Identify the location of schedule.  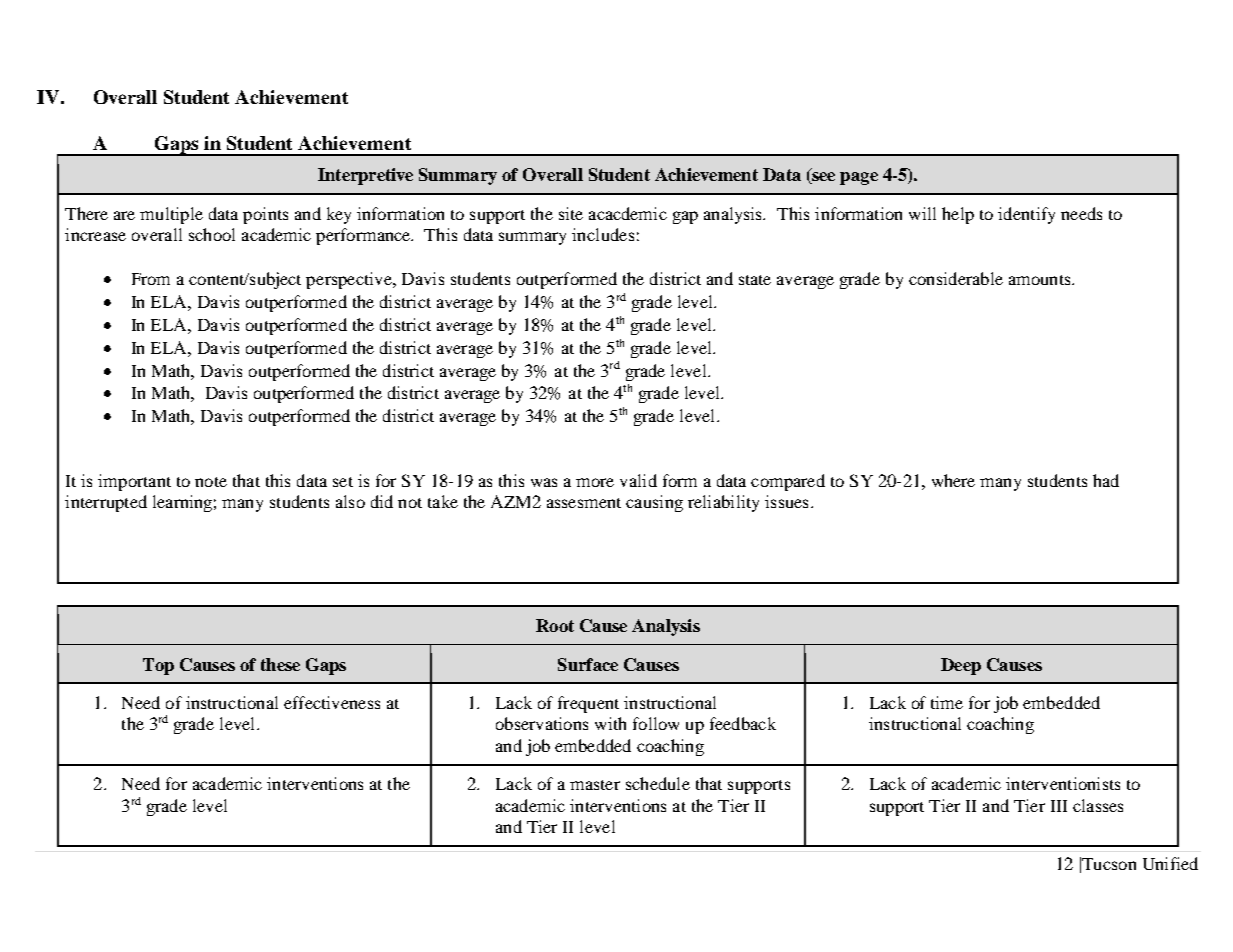
(658, 783).
